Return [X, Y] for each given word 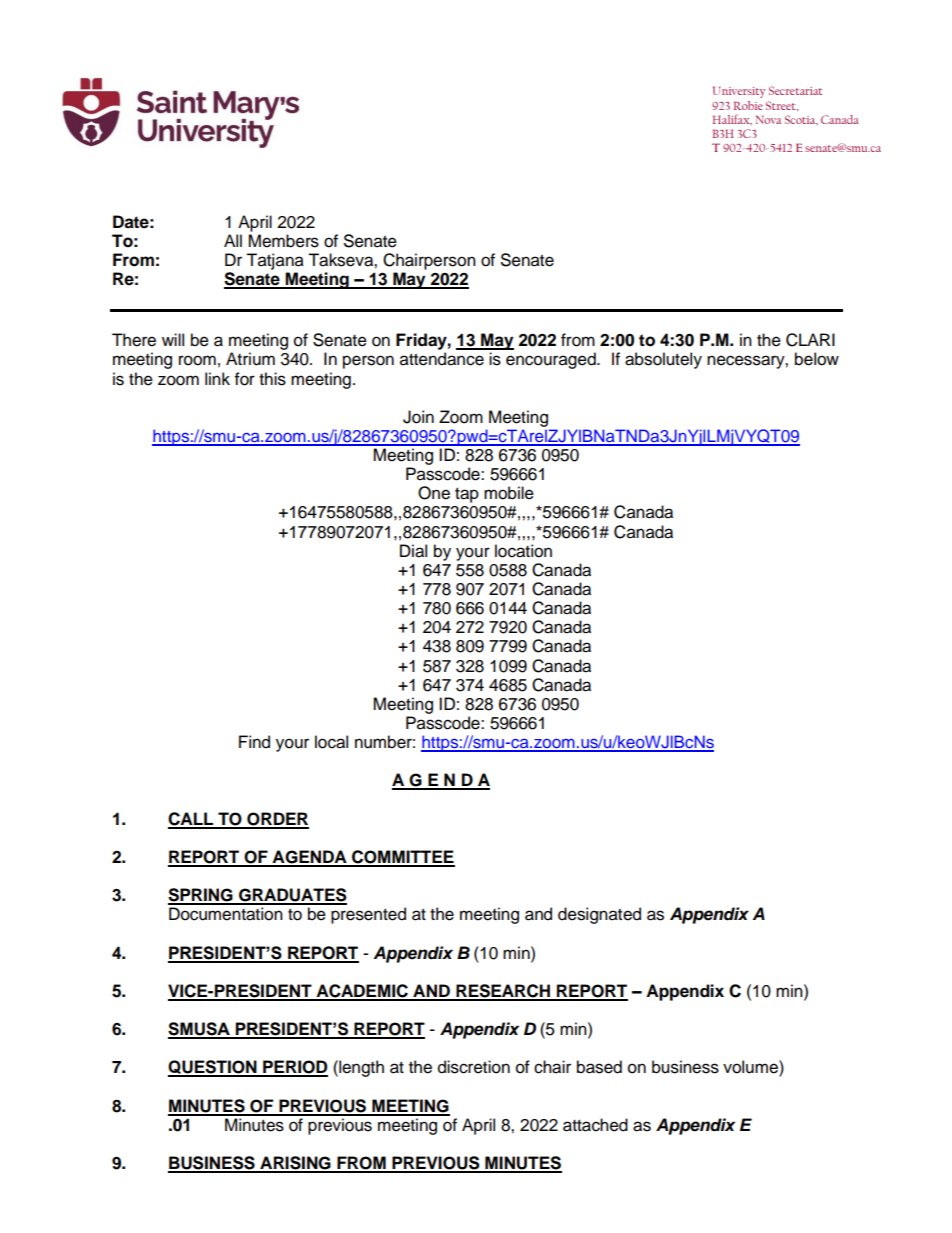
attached [595, 1125]
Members [283, 241]
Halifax [732, 119]
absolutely [663, 360]
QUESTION [213, 1068]
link [217, 378]
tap [467, 495]
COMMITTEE [402, 858]
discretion [474, 1067]
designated [599, 915]
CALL [192, 820]
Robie [748, 105]
